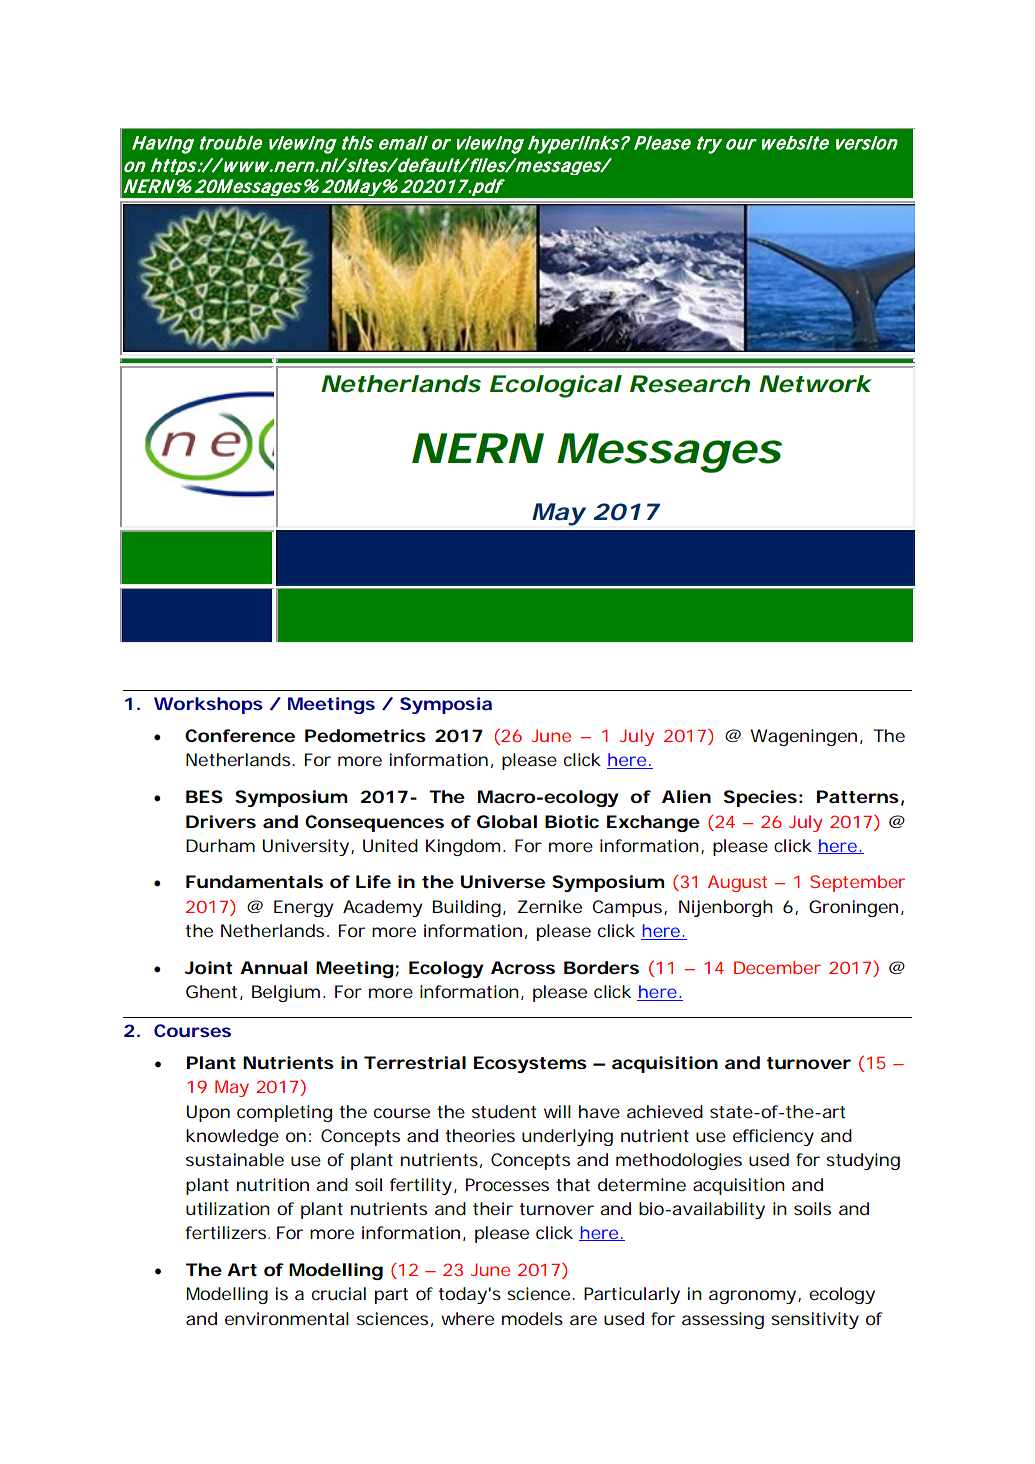  What do you see at coordinates (737, 883) in the screenshot?
I see `August` at bounding box center [737, 883].
